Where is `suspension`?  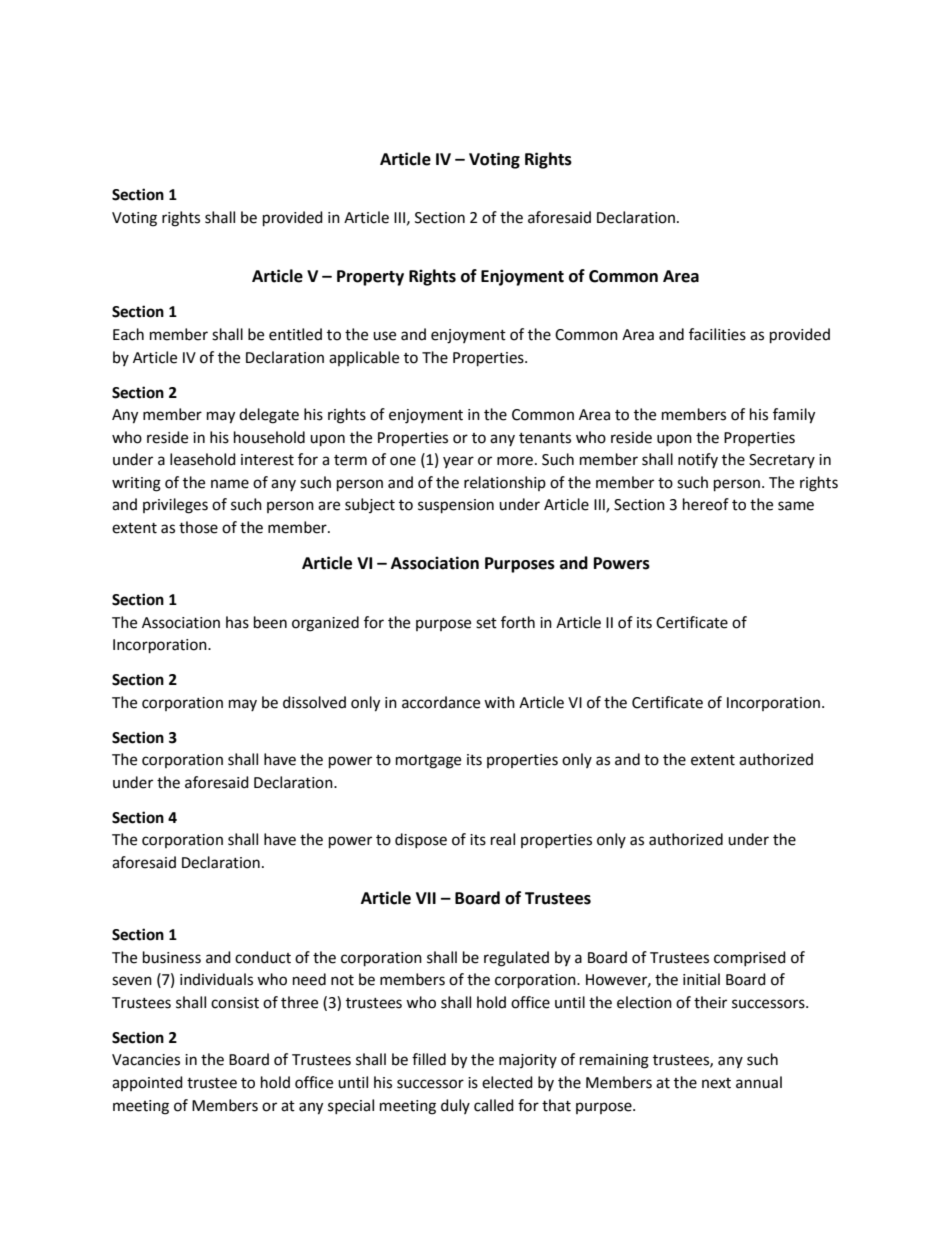 suspension is located at coordinates (456, 506).
